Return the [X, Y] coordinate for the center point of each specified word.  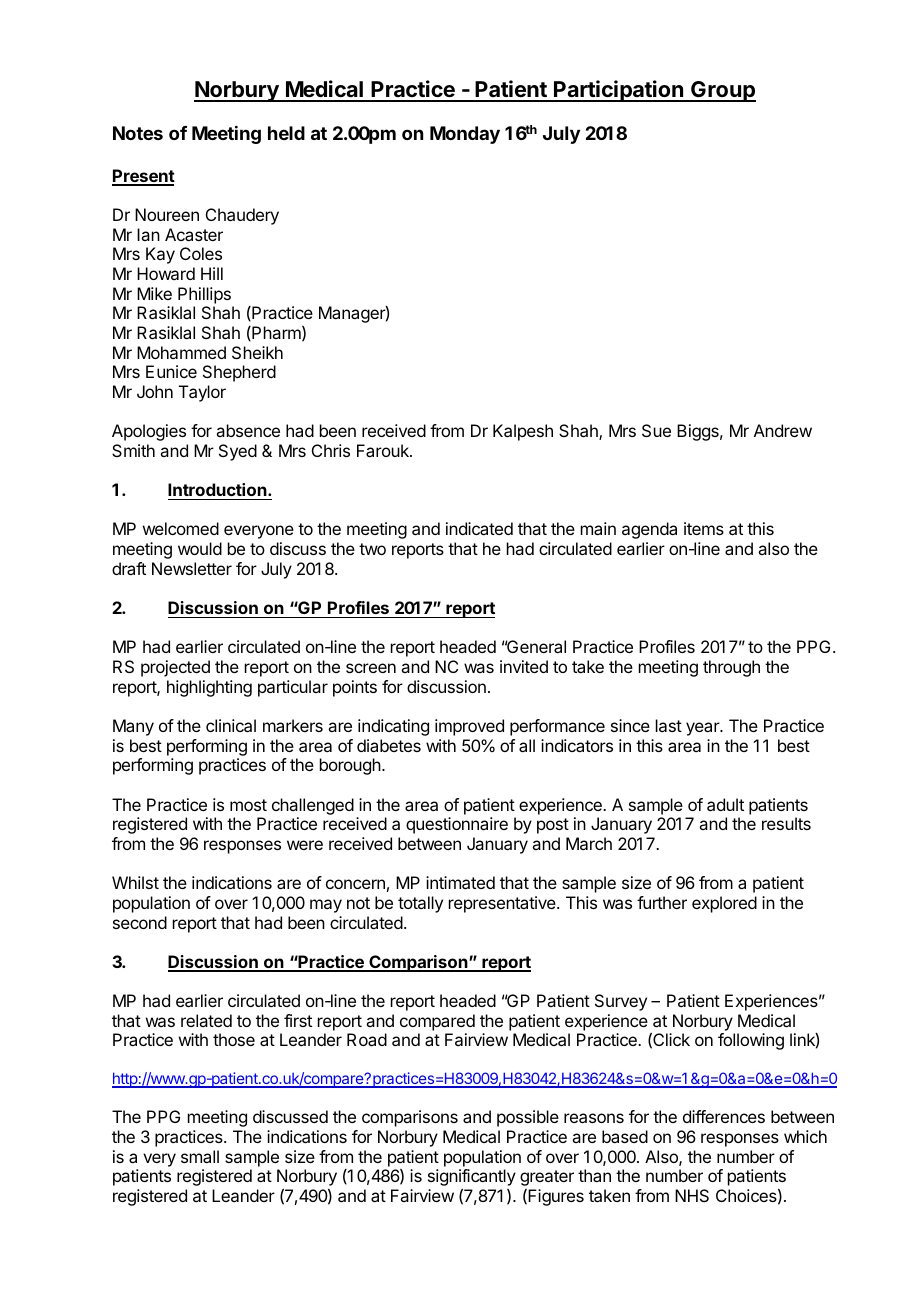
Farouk [384, 450]
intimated [460, 882]
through [731, 668]
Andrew [783, 430]
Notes [138, 133]
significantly [472, 1177]
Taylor [202, 393]
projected [175, 668]
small [200, 1156]
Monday [465, 135]
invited [524, 666]
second [140, 922]
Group [722, 91]
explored [724, 904]
